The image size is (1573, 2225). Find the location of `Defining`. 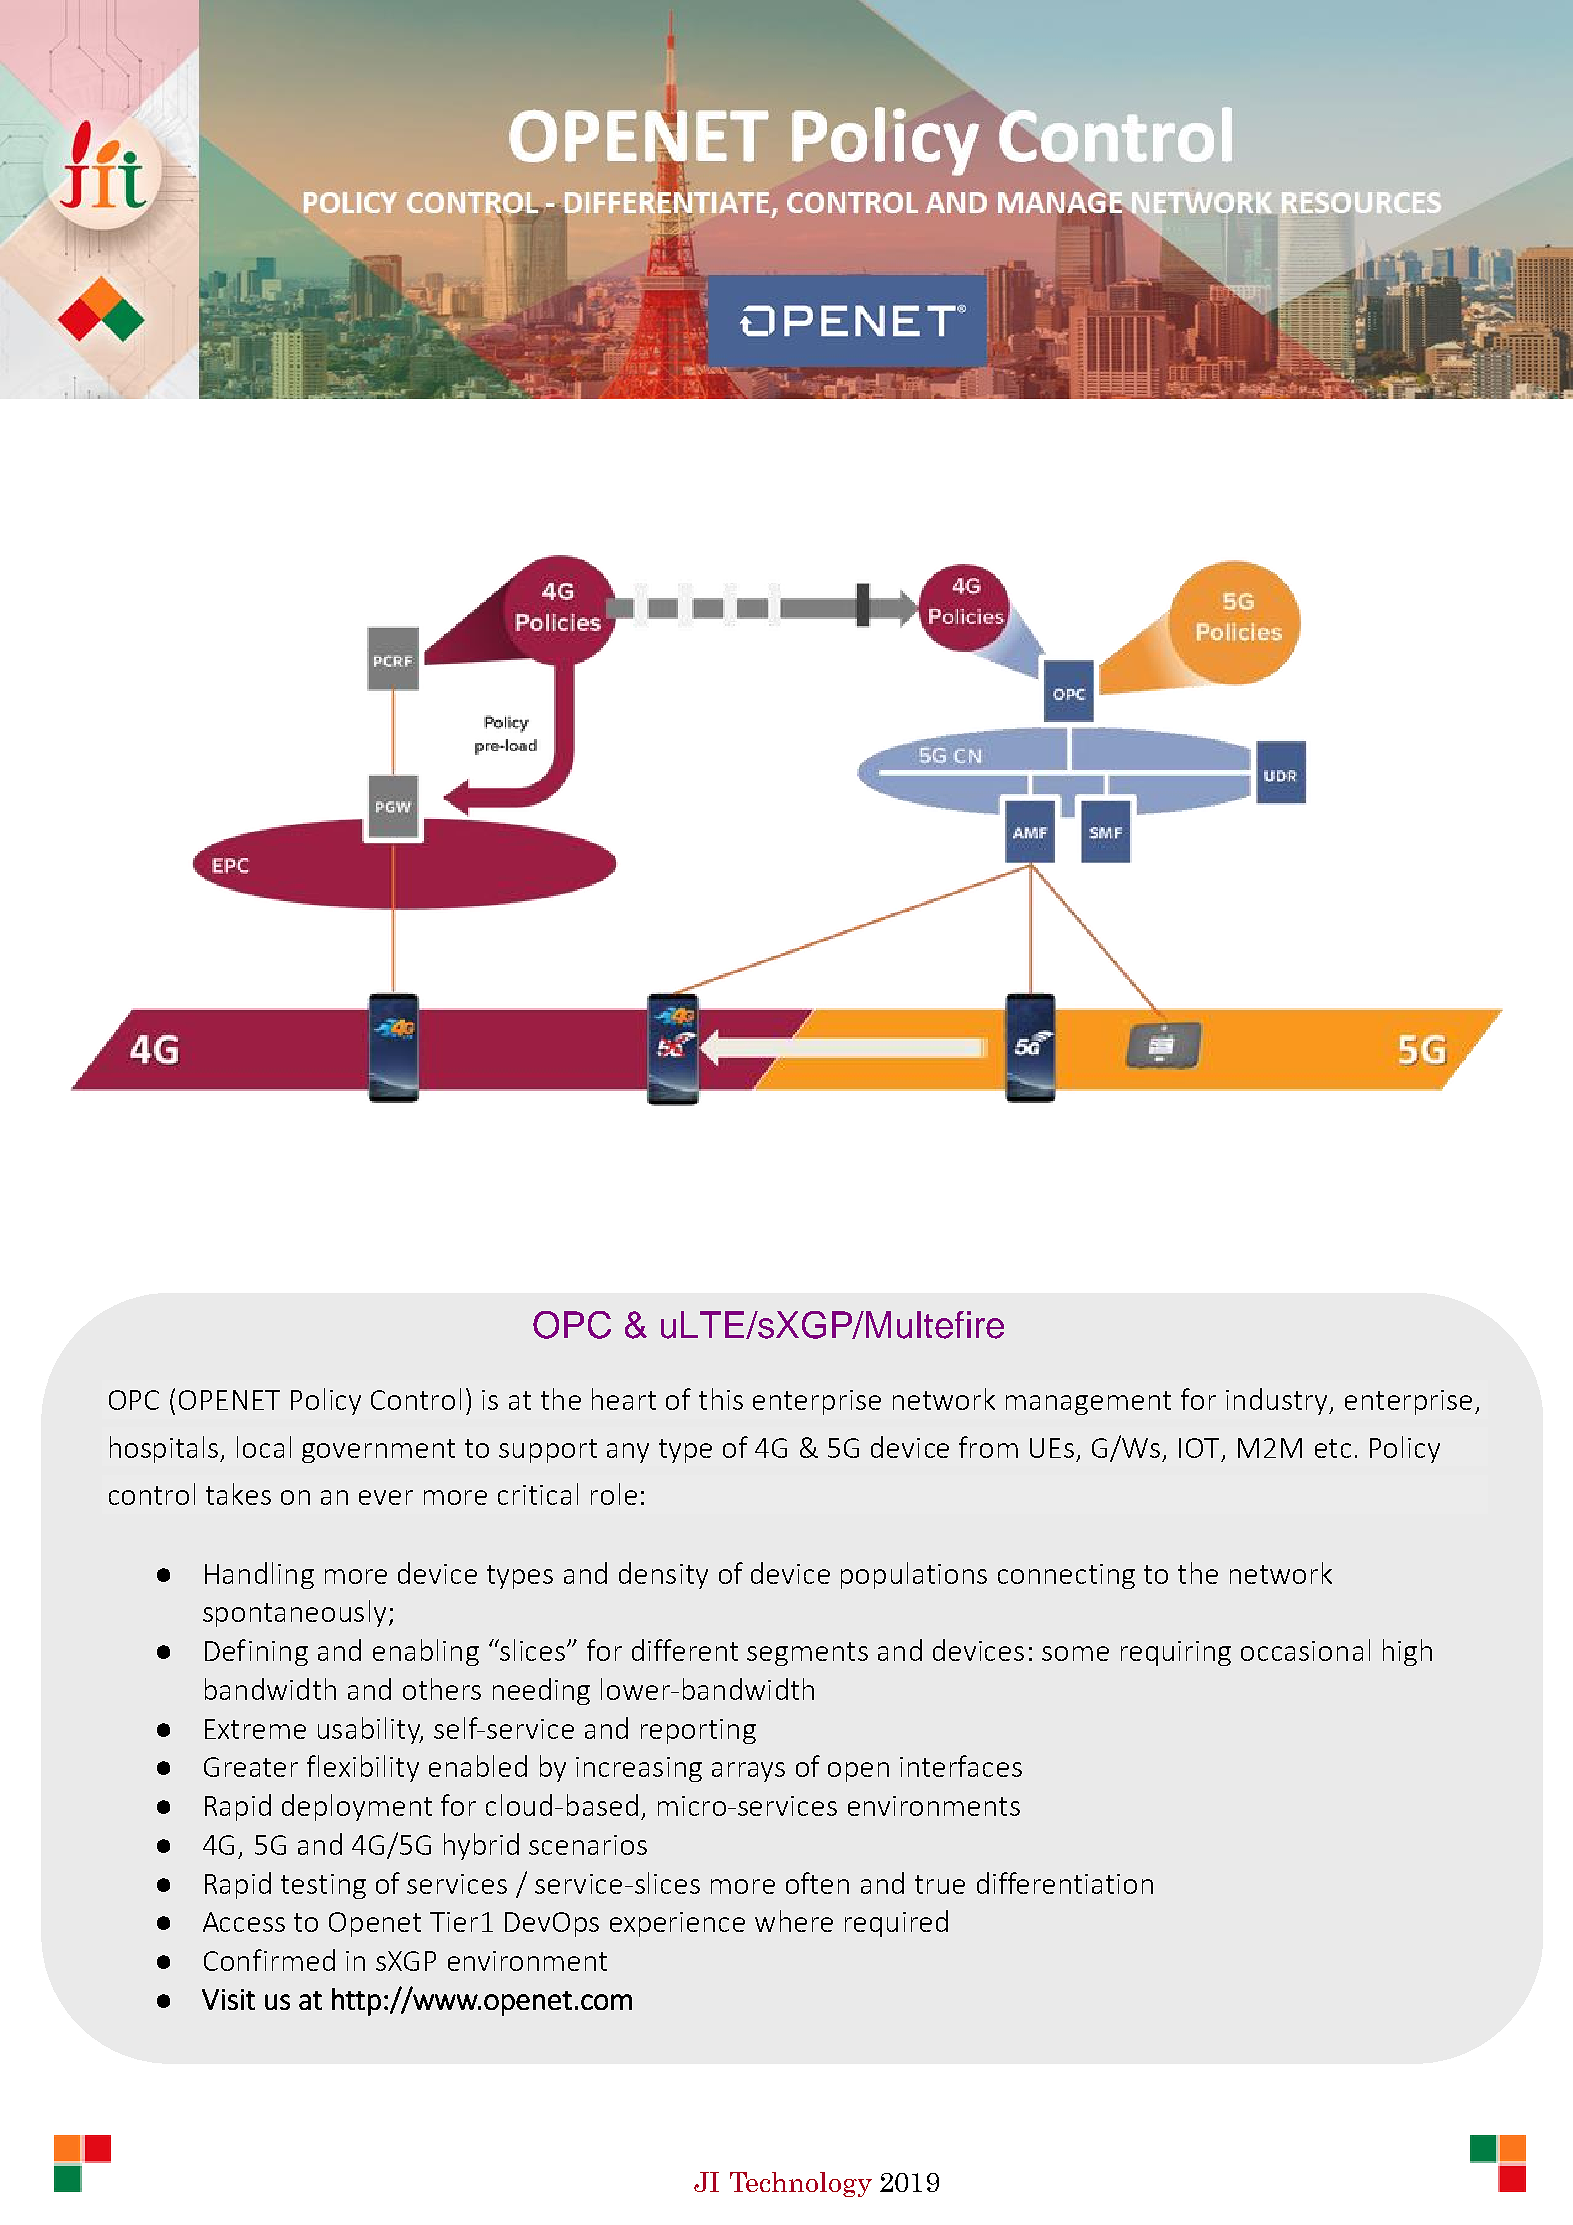

Defining is located at coordinates (256, 1652).
